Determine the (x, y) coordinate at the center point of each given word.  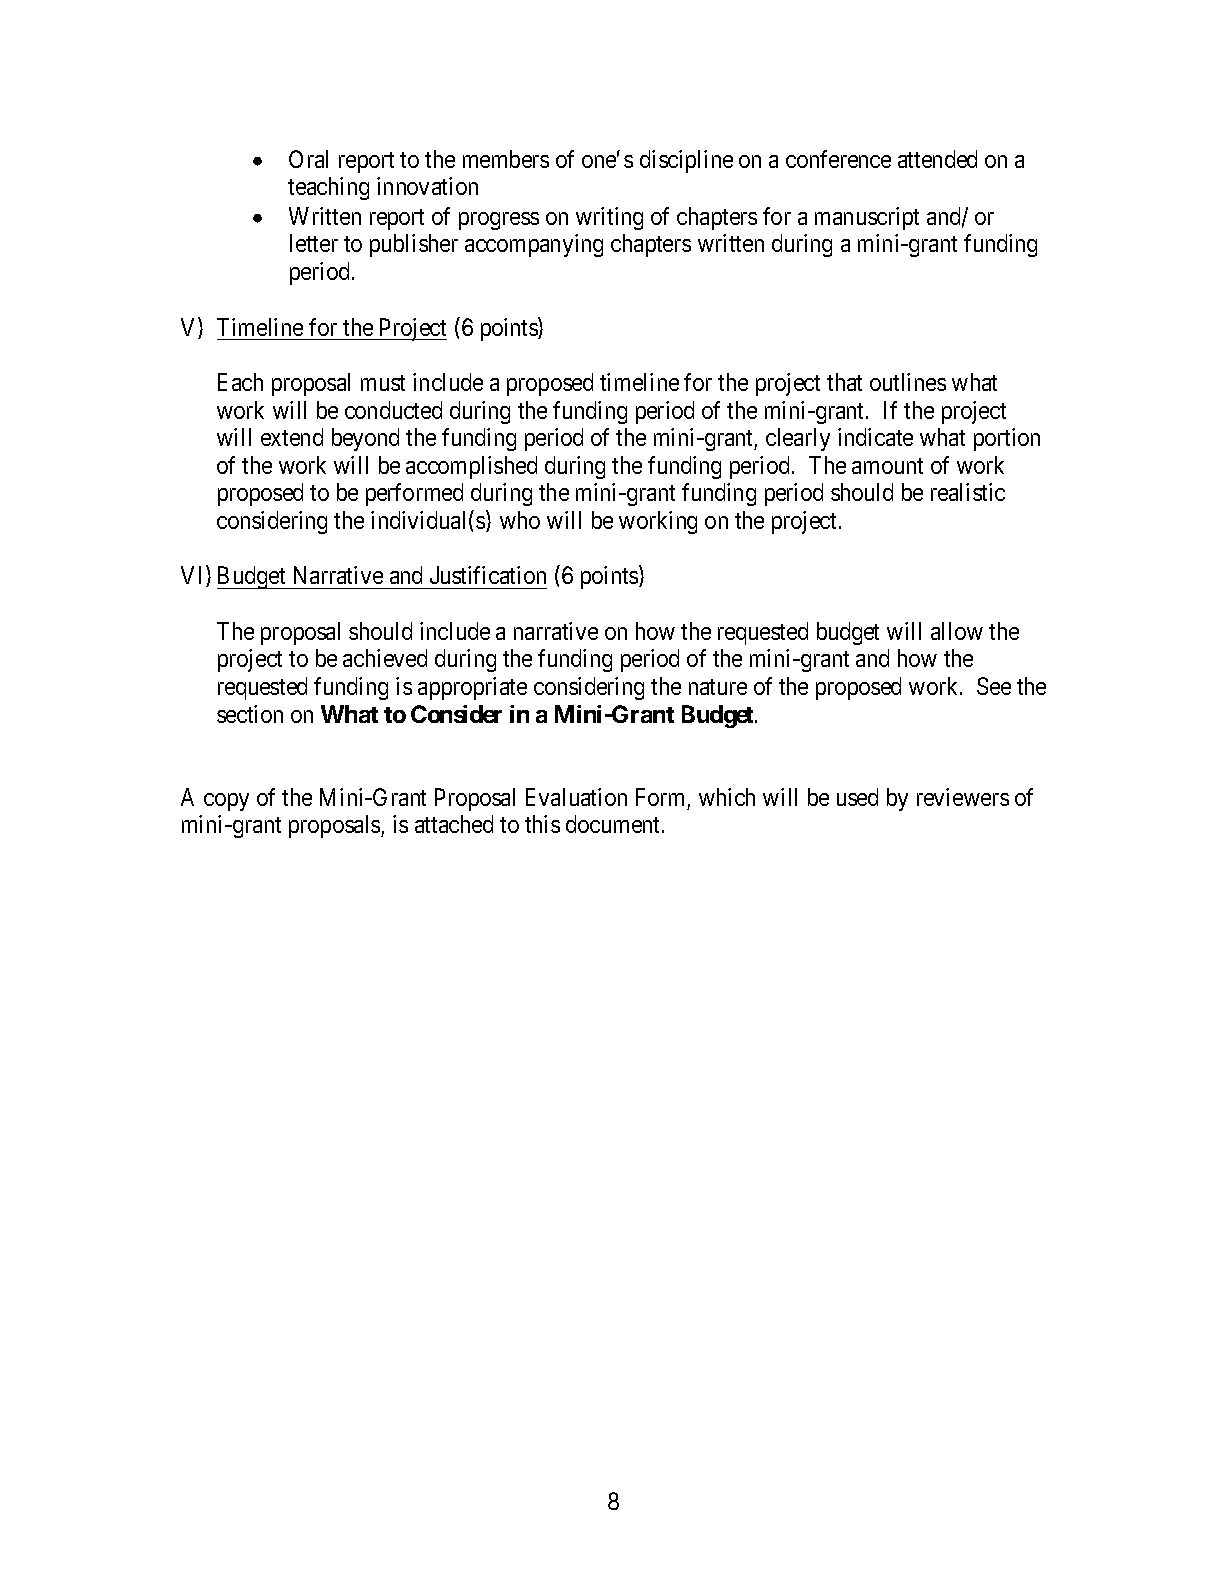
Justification (488, 575)
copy (226, 802)
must (383, 383)
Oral (308, 159)
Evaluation (576, 797)
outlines (908, 382)
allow (957, 631)
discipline (686, 161)
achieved (385, 658)
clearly (798, 439)
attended (937, 159)
